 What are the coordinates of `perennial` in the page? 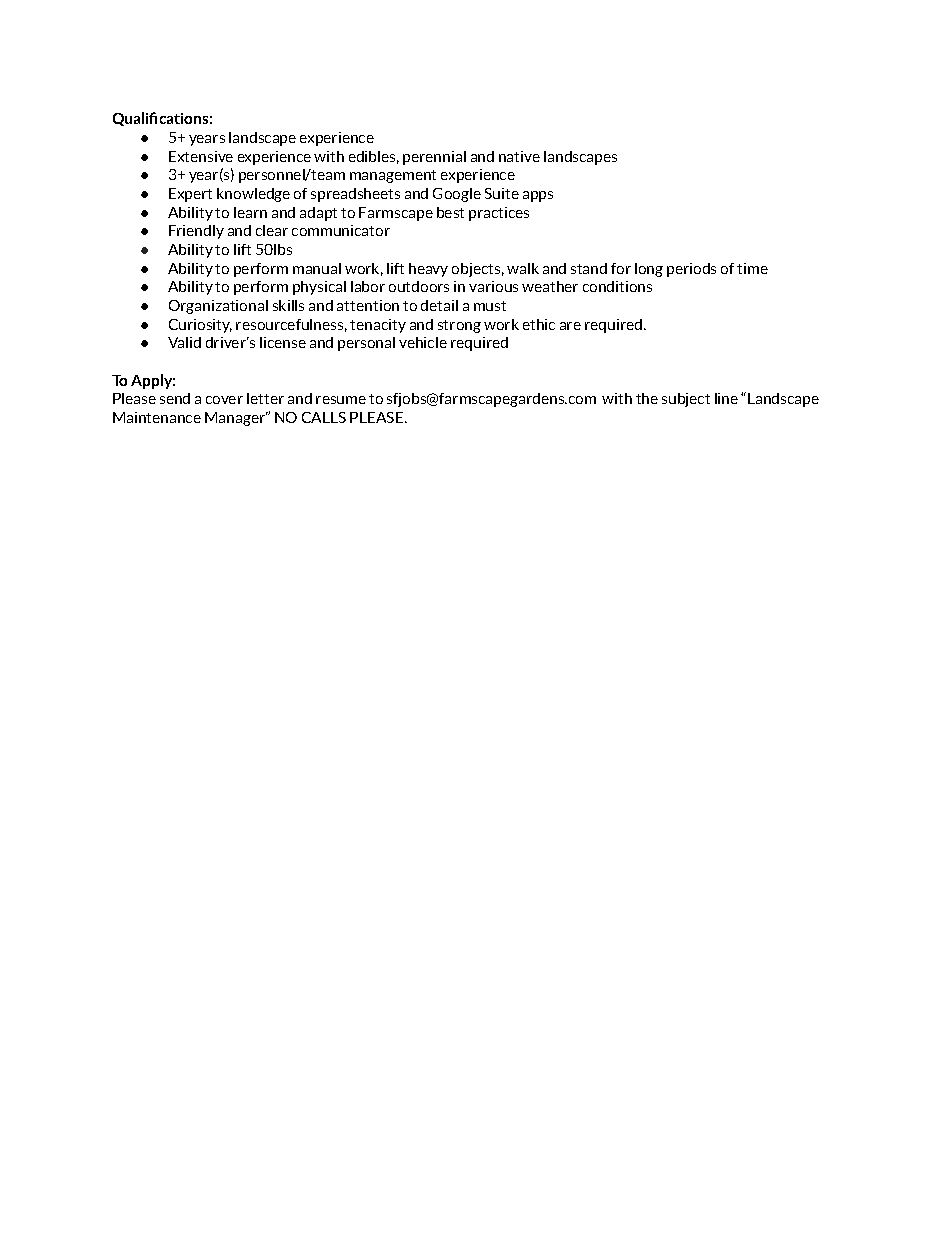 It's located at (434, 158).
